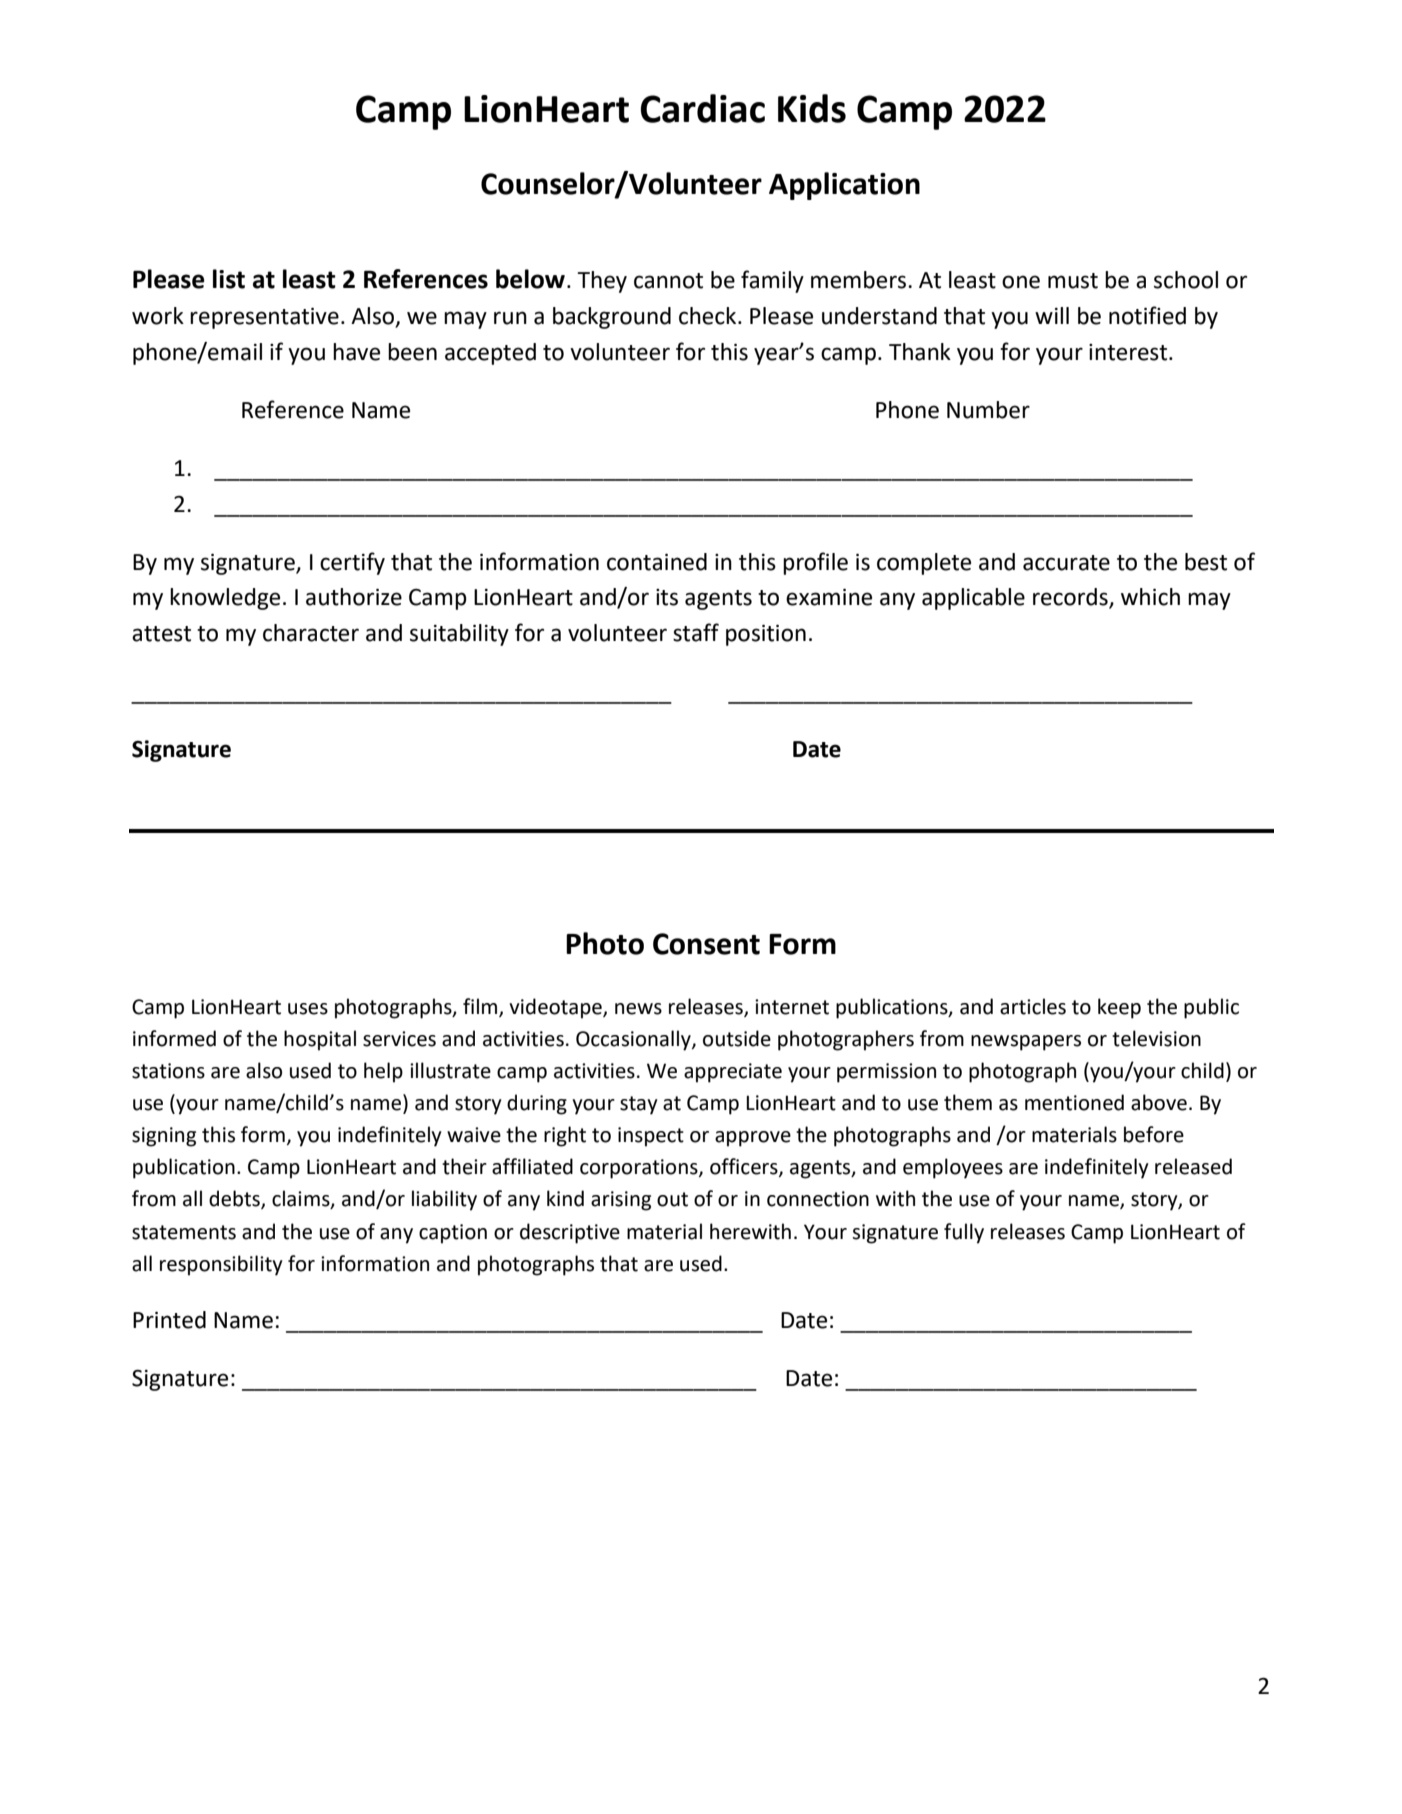  I want to click on interest, so click(1129, 352).
